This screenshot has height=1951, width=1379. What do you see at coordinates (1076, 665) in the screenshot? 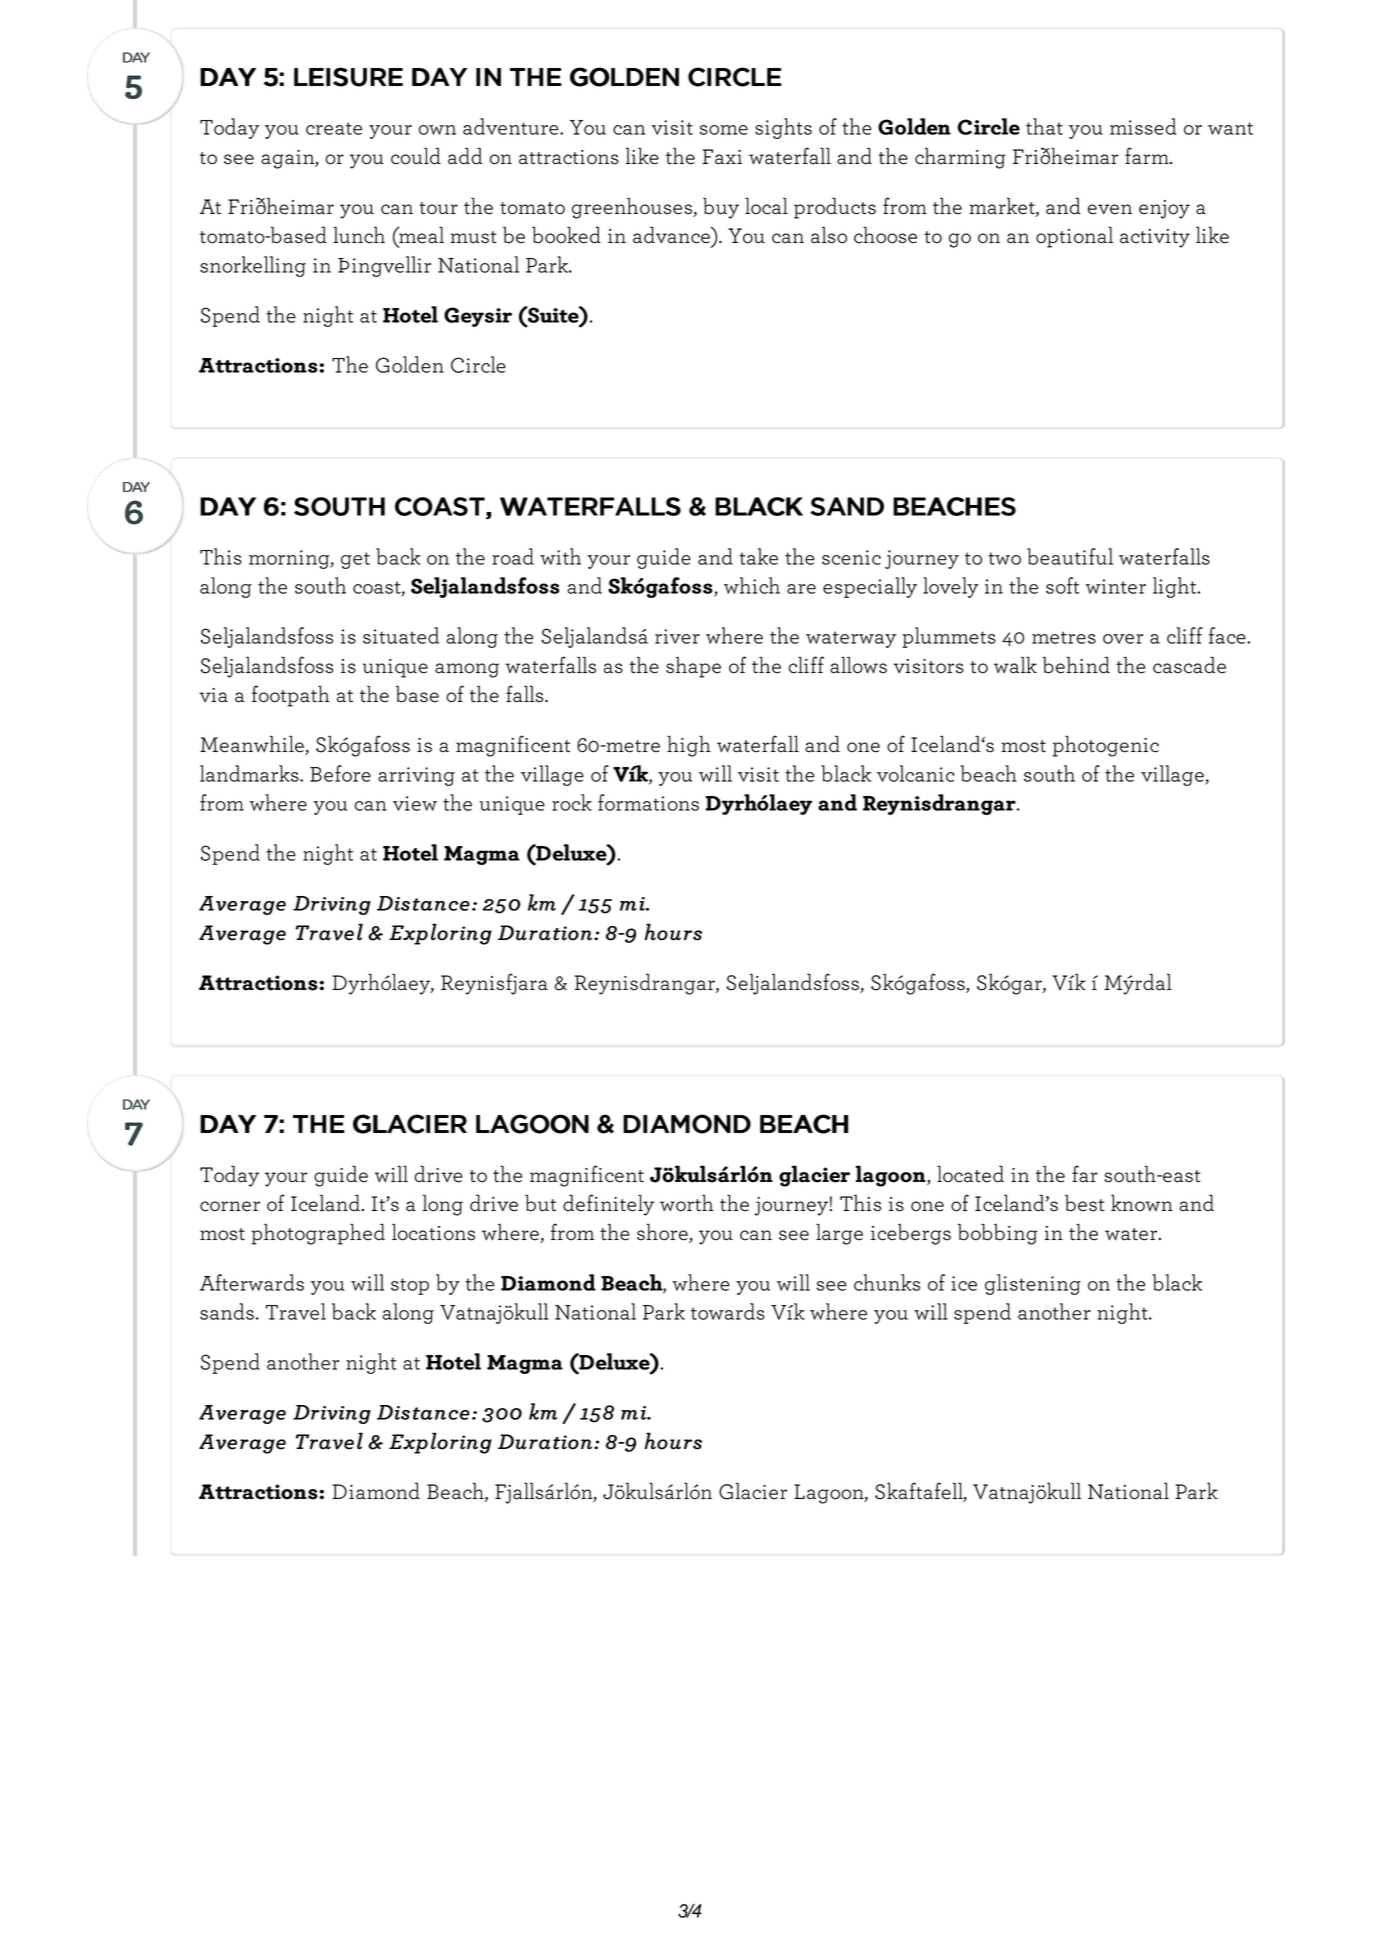
I see `behind` at bounding box center [1076, 665].
